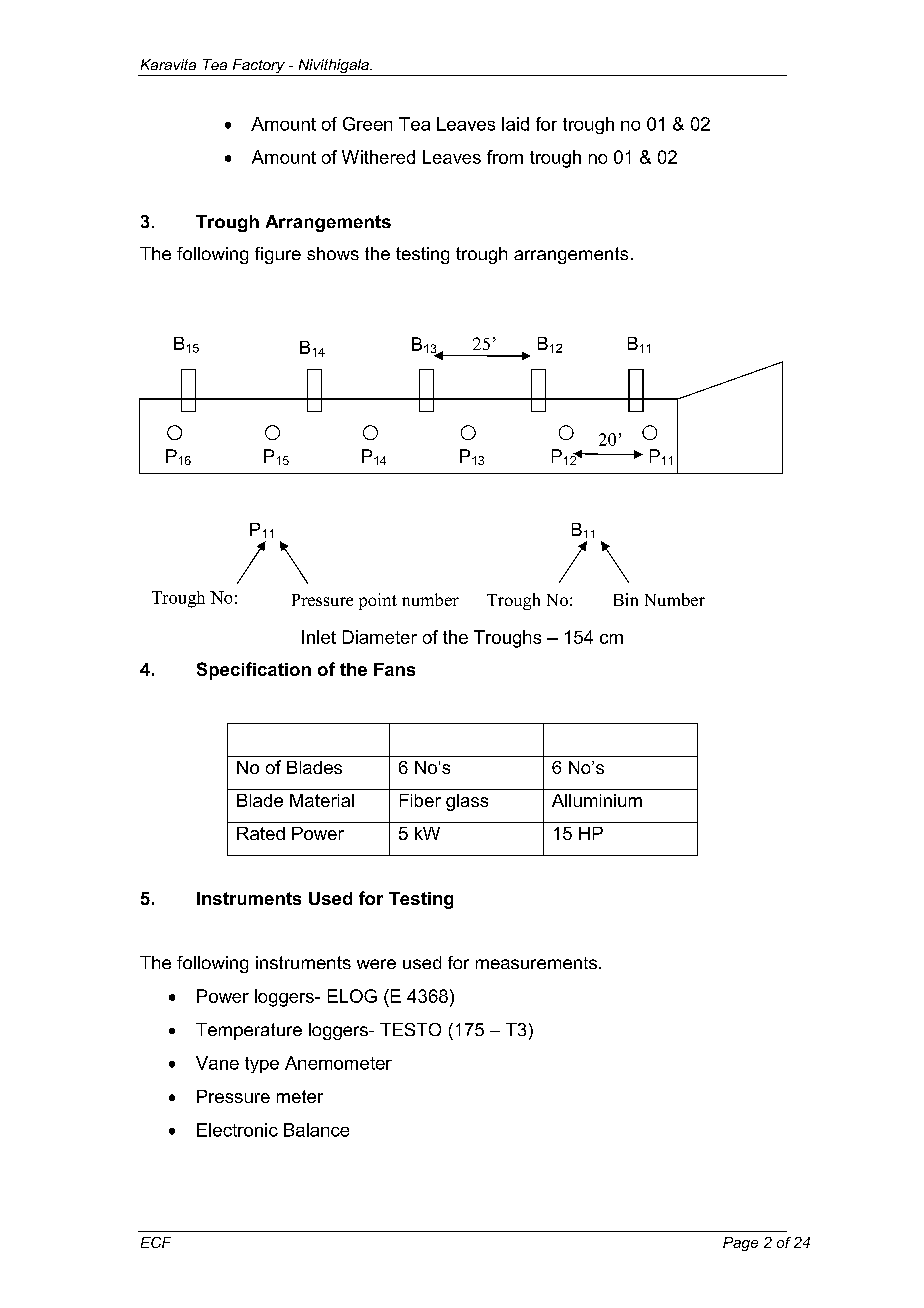  Describe the element at coordinates (597, 800) in the screenshot. I see `Alluminium` at that location.
